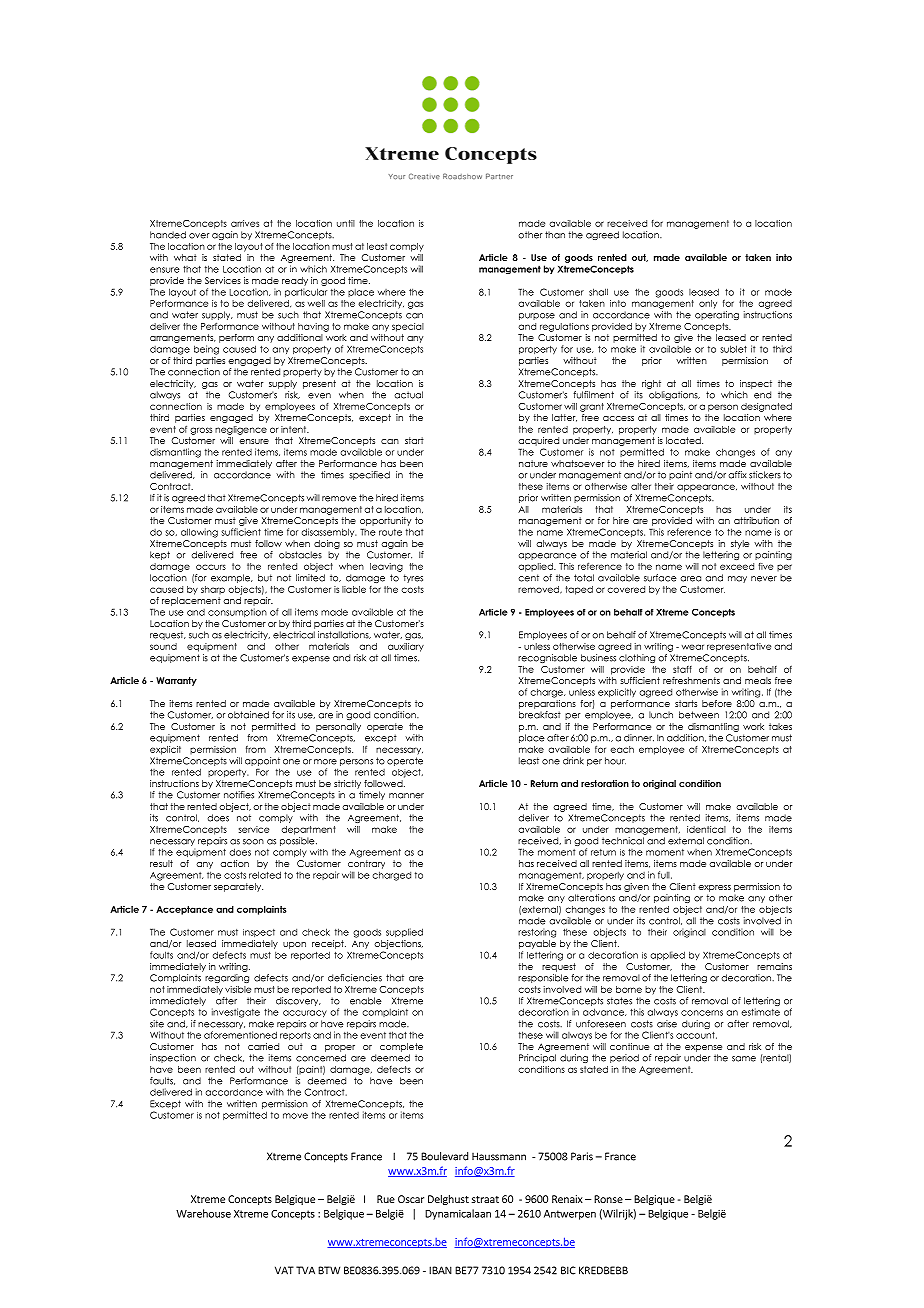 Image resolution: width=924 pixels, height=1308 pixels. I want to click on aforementioned, so click(240, 1035).
